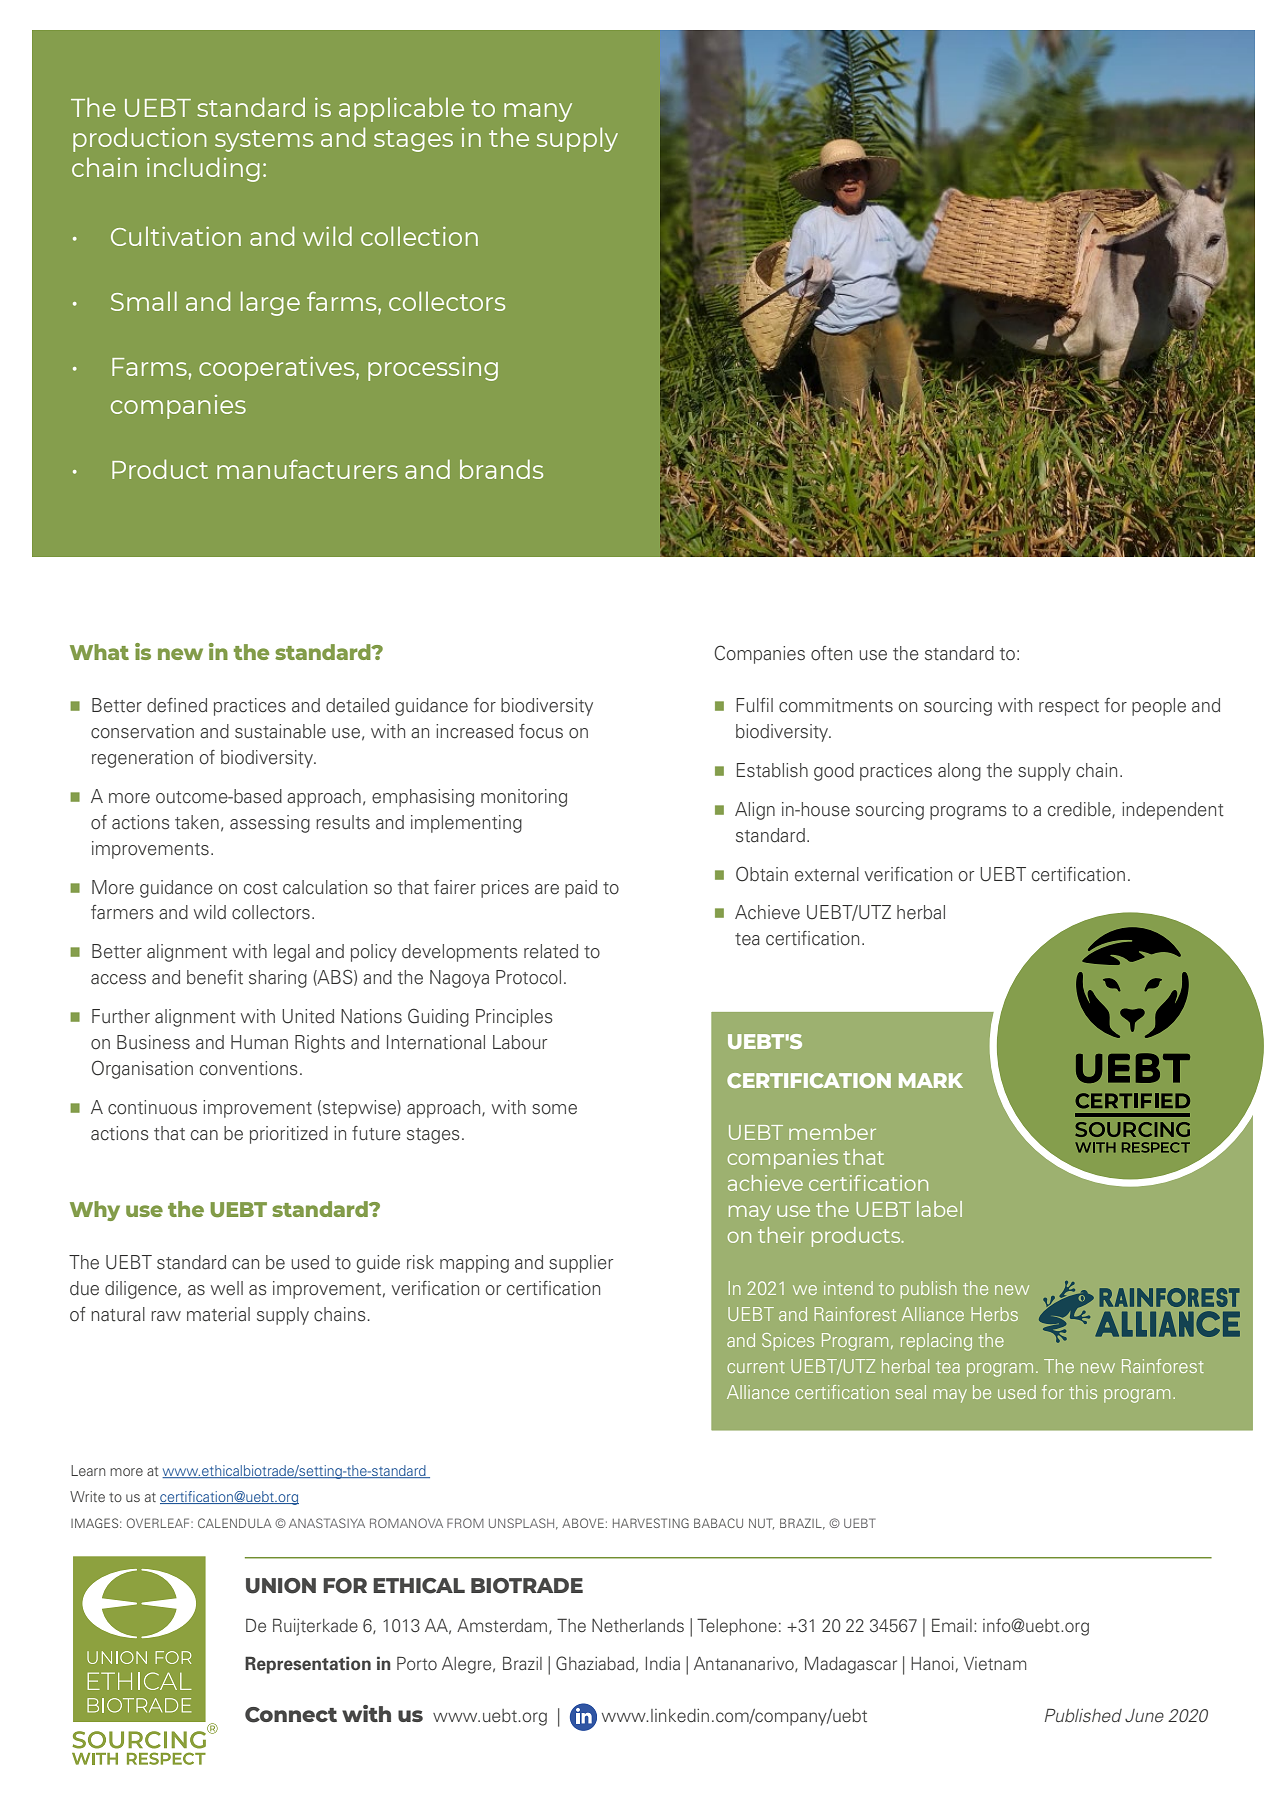 Image resolution: width=1285 pixels, height=1817 pixels. Describe the element at coordinates (538, 112) in the screenshot. I see `many` at that location.
